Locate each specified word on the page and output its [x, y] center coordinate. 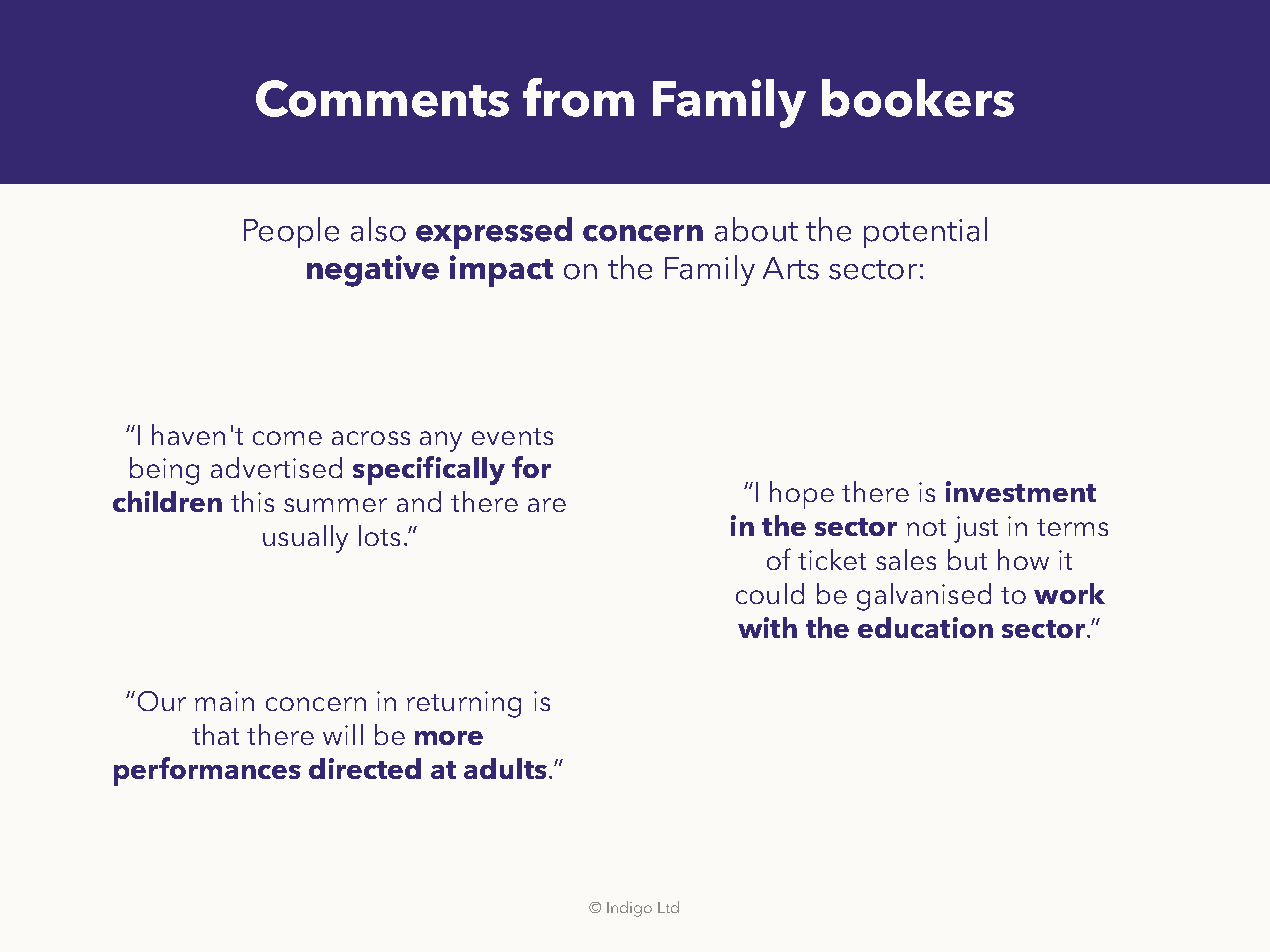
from [578, 97]
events [512, 436]
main [224, 701]
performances [207, 771]
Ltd [668, 907]
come [287, 438]
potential [925, 232]
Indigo [629, 909]
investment [1021, 491]
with [767, 627]
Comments [382, 98]
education [925, 627]
